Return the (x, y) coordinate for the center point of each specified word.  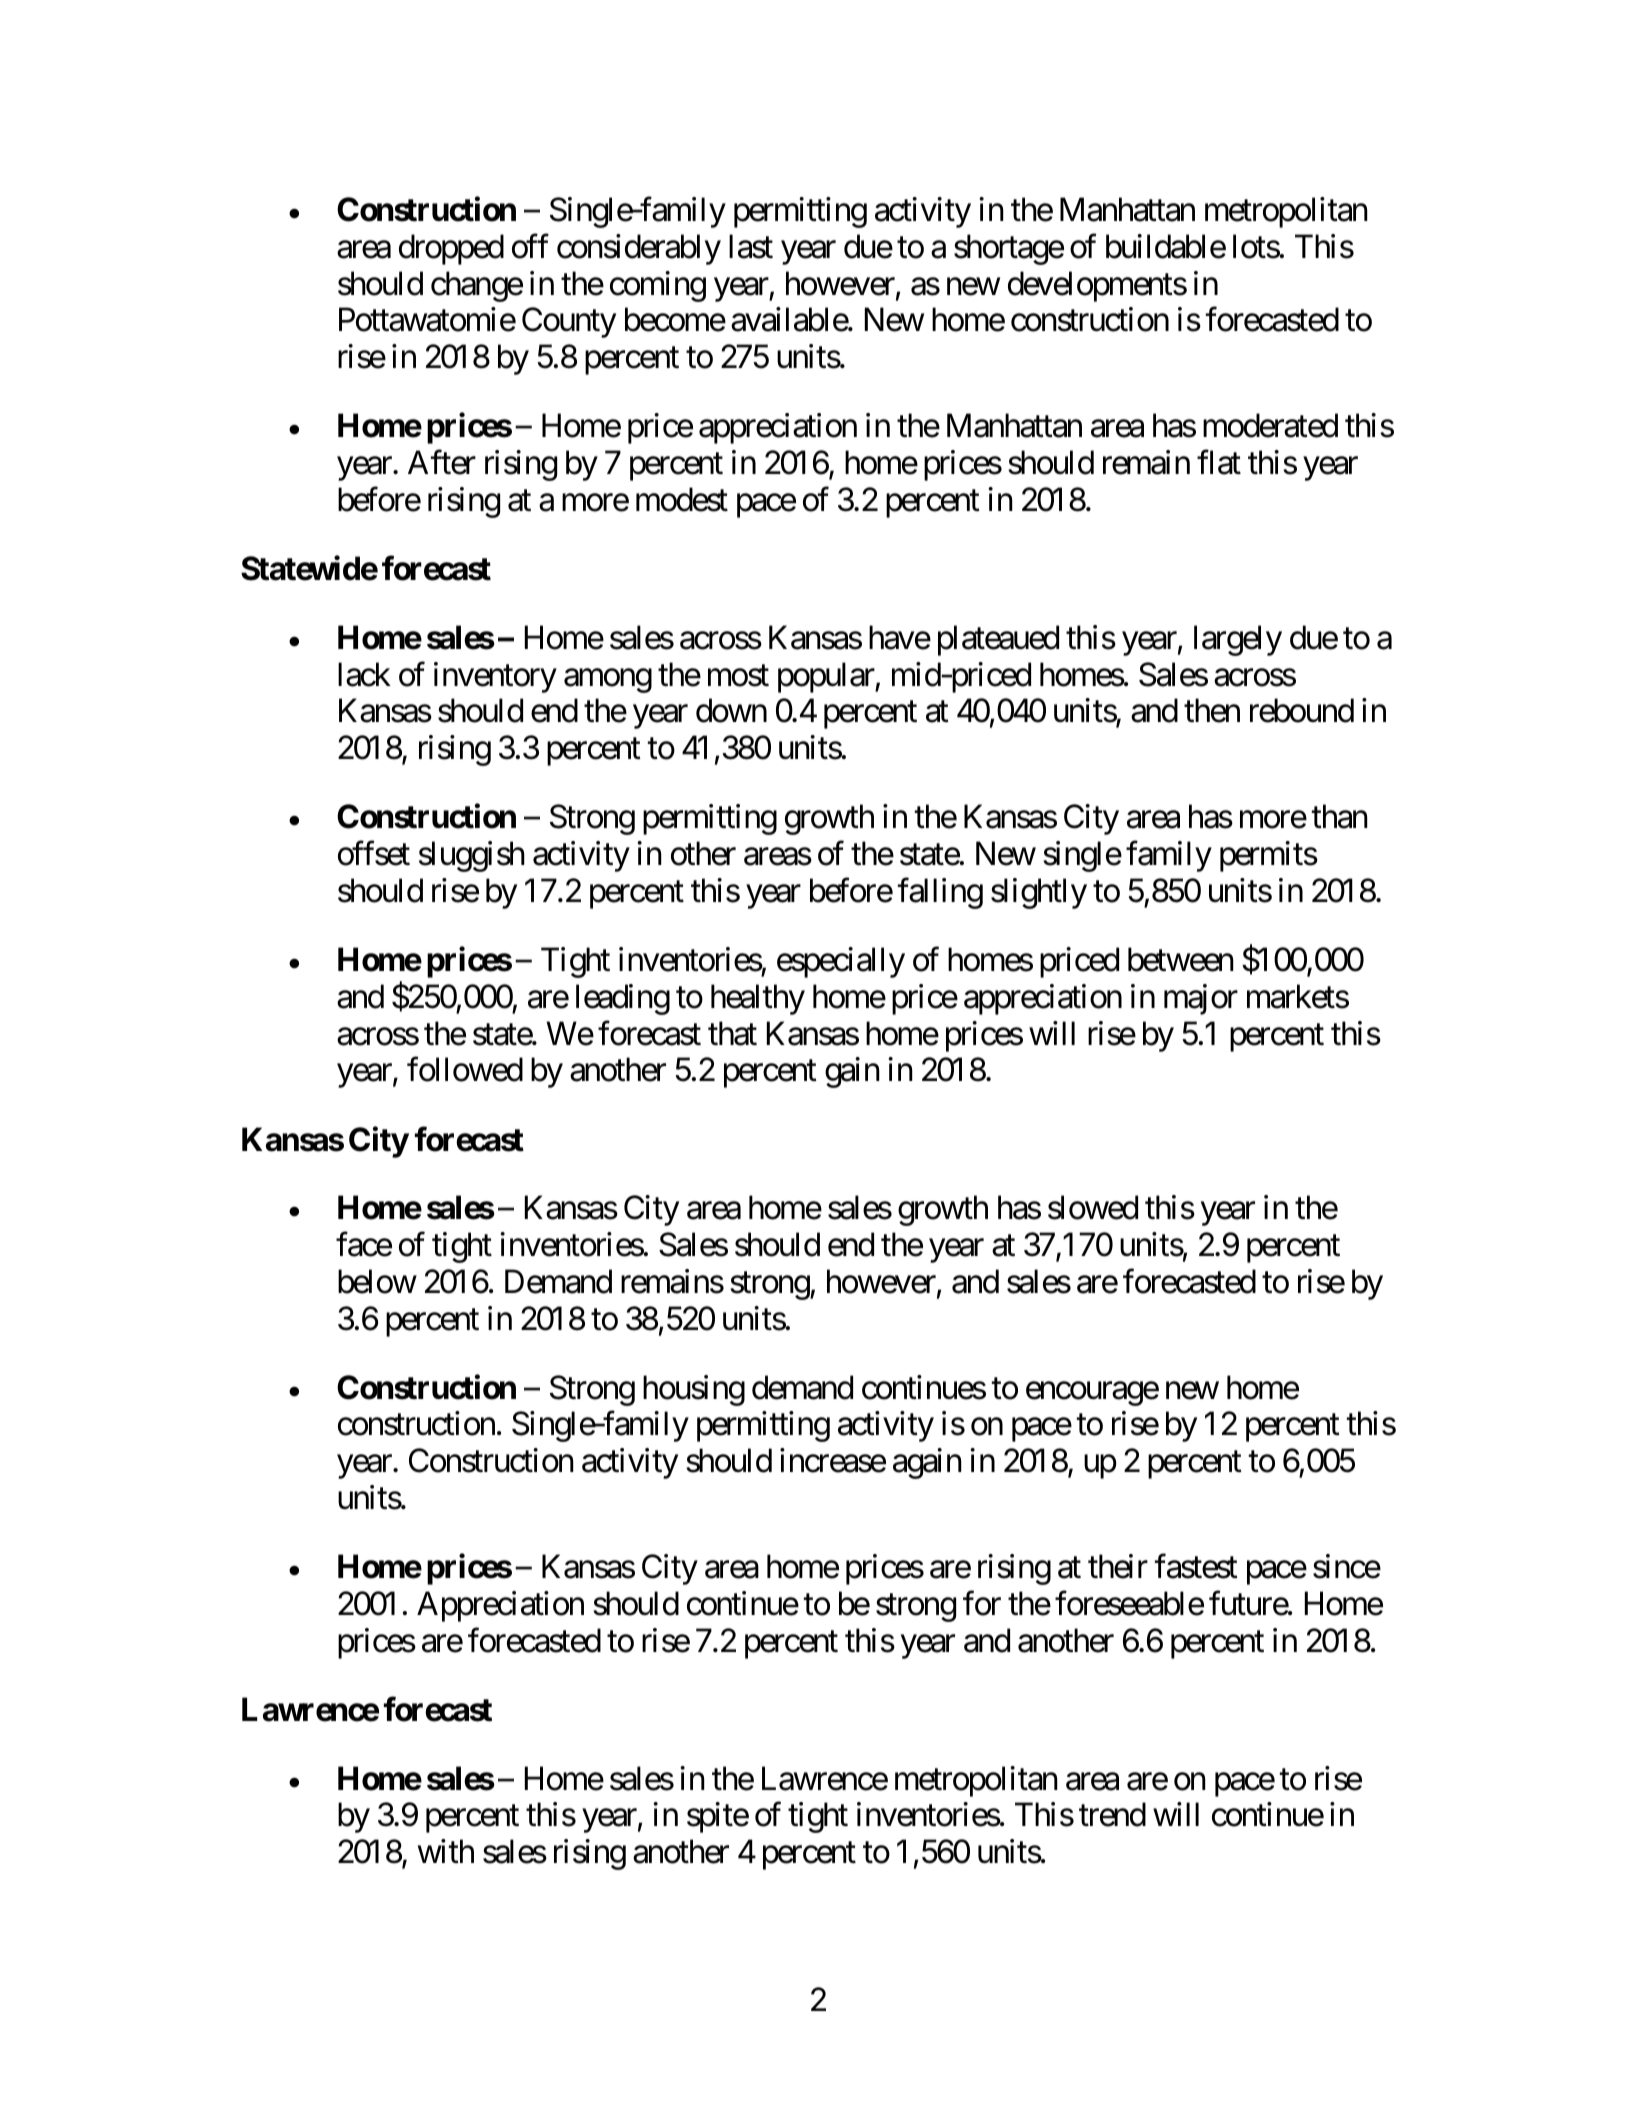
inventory (495, 677)
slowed (1093, 1207)
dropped (451, 249)
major (1201, 999)
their (1118, 1566)
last (751, 246)
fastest (1196, 1566)
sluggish (472, 856)
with (446, 1851)
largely (1238, 640)
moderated (1270, 425)
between (1181, 959)
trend (1112, 1815)
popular (827, 677)
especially (841, 962)
